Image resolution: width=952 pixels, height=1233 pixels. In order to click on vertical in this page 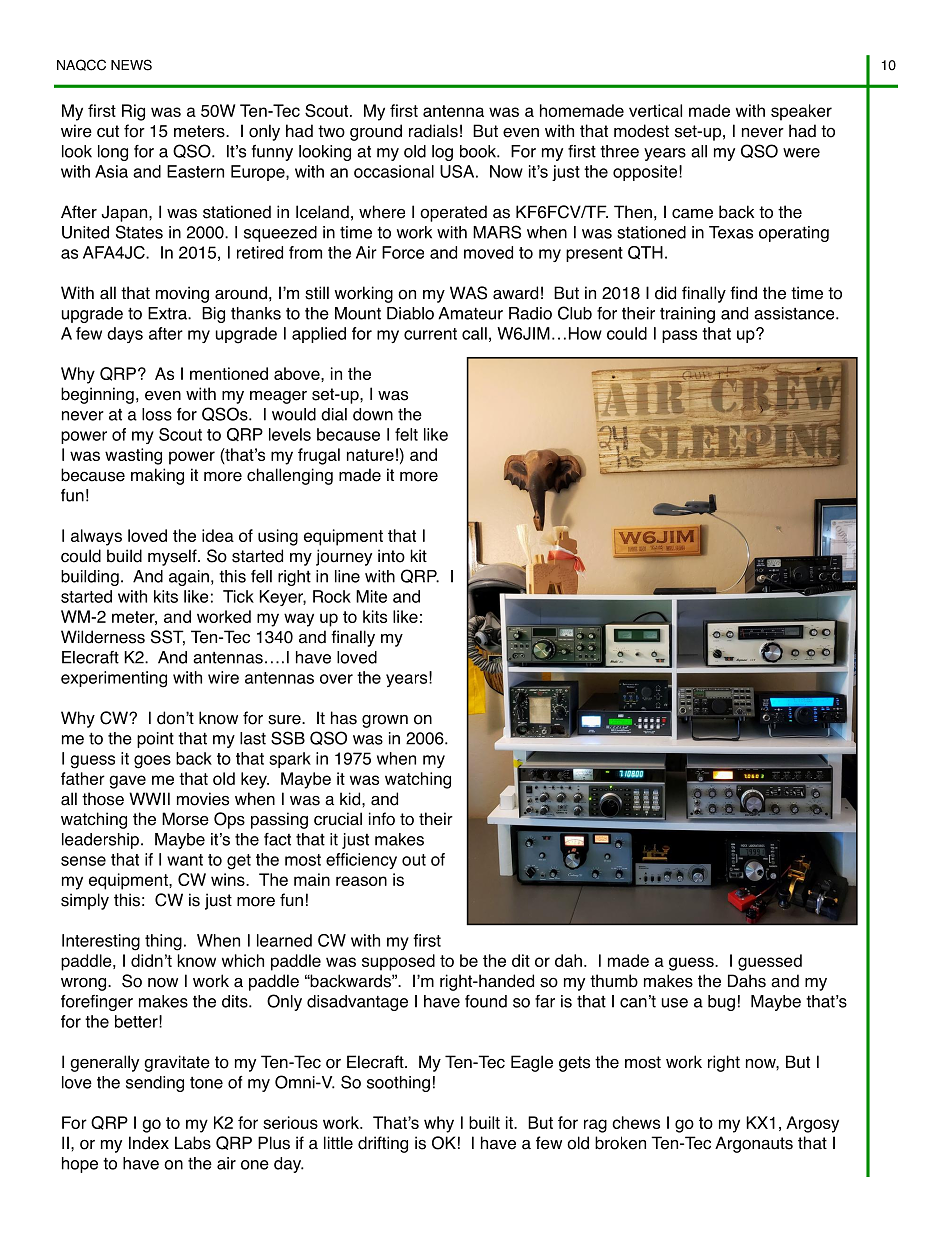, I will do `click(655, 110)`.
